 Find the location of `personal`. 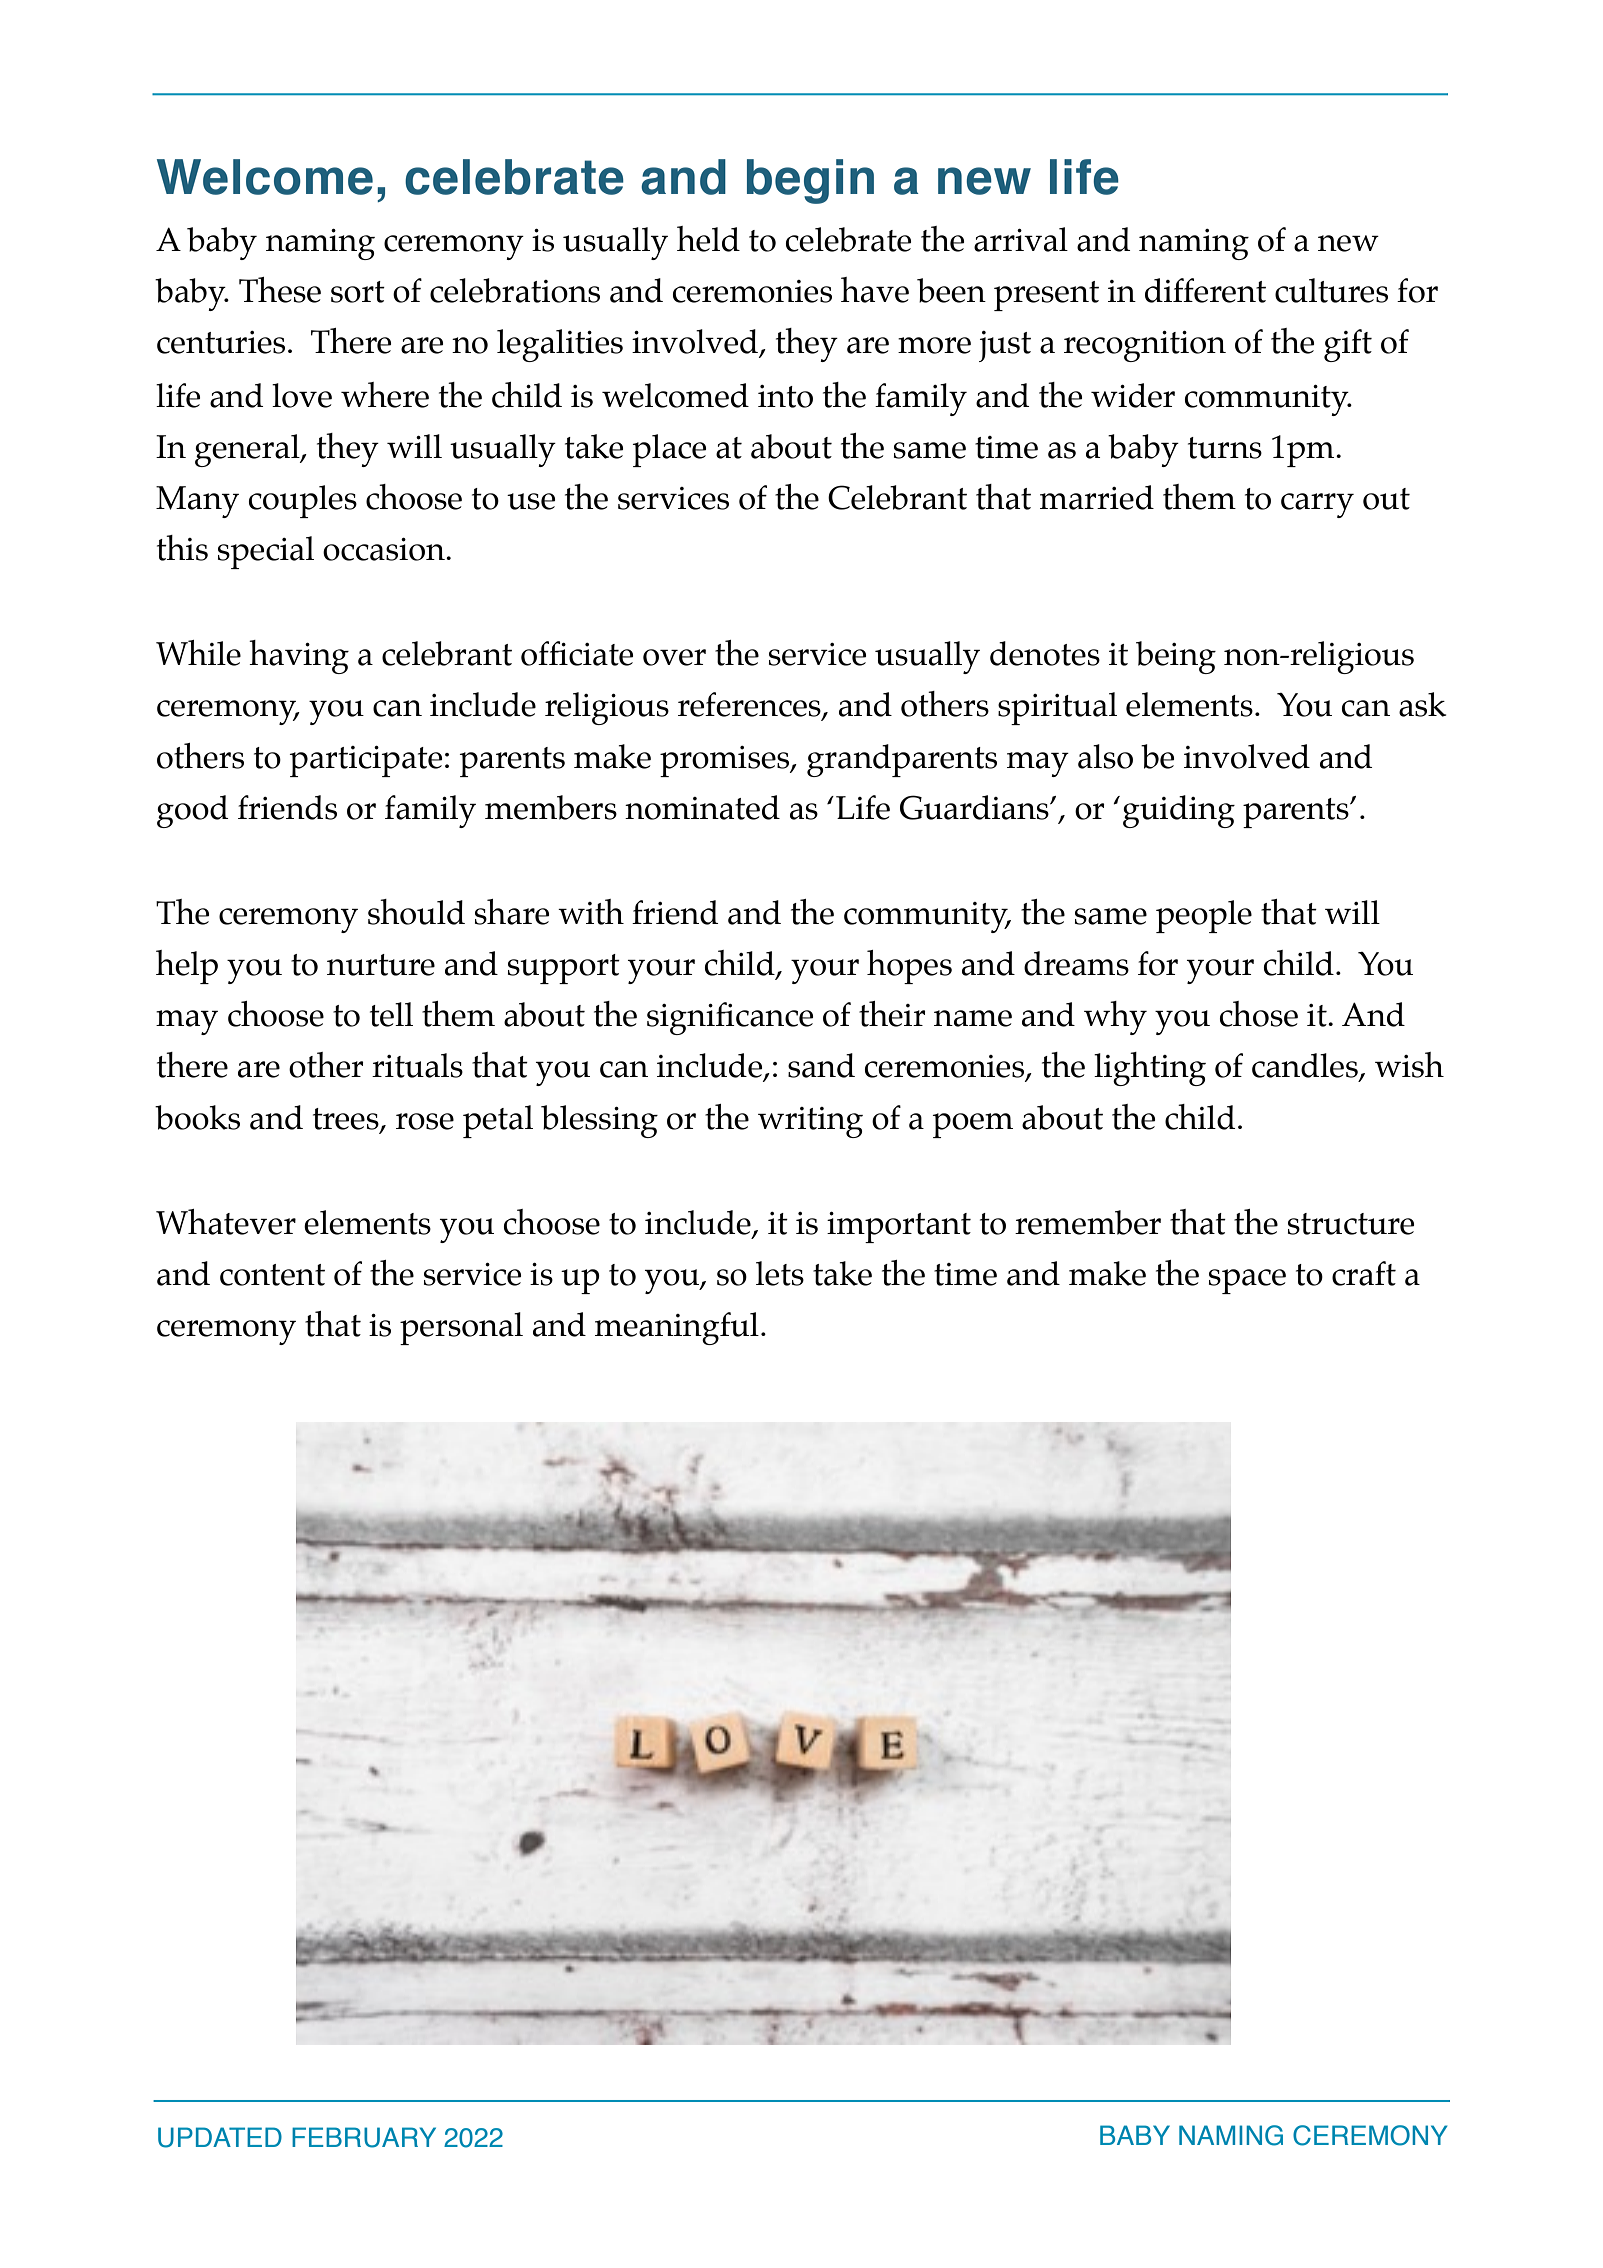

personal is located at coordinates (461, 1328).
